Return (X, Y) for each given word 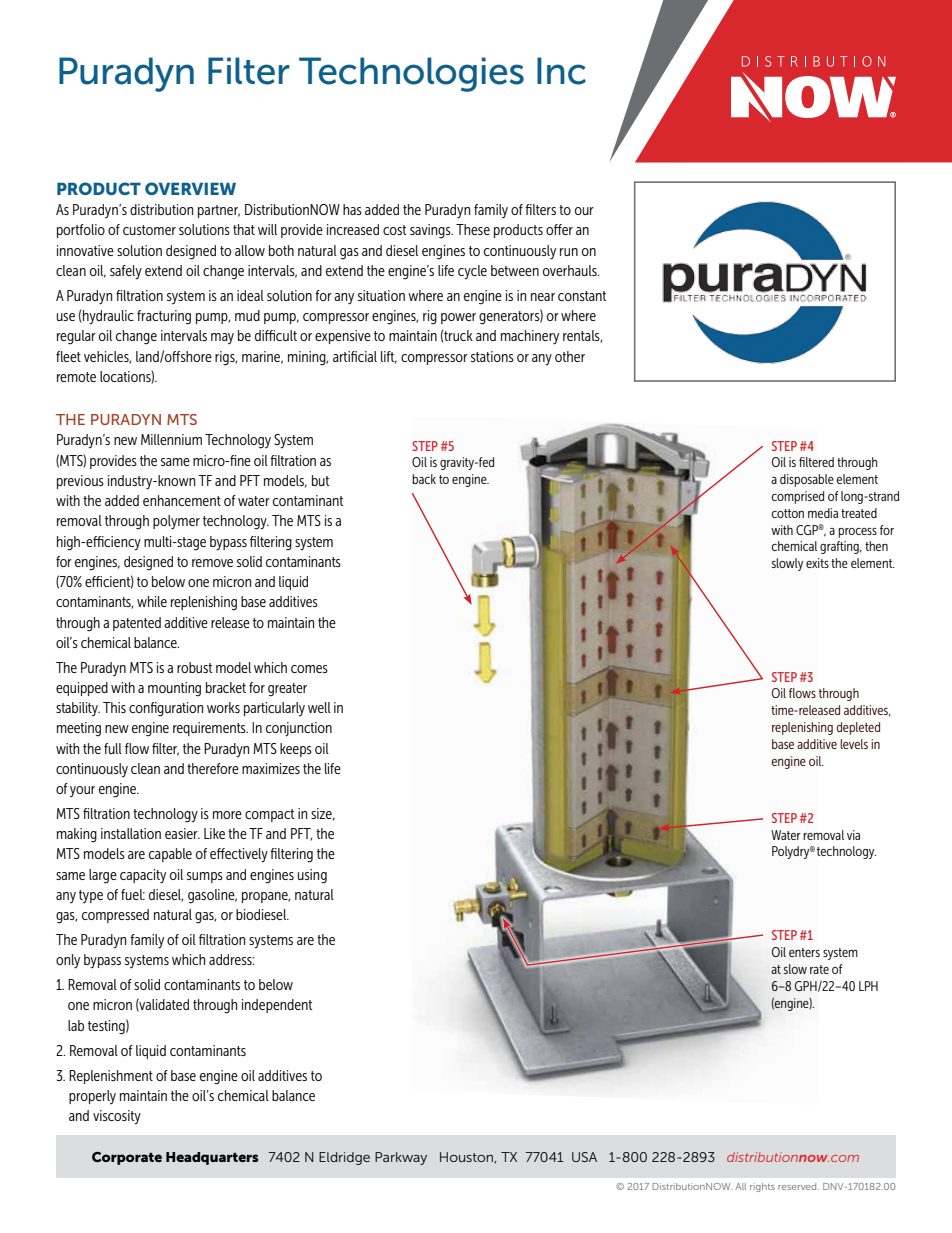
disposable (807, 480)
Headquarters (212, 1158)
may (222, 338)
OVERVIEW (190, 188)
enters (804, 952)
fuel (133, 894)
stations (492, 356)
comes (309, 669)
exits (817, 563)
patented (137, 624)
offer (559, 229)
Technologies (411, 74)
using (312, 876)
